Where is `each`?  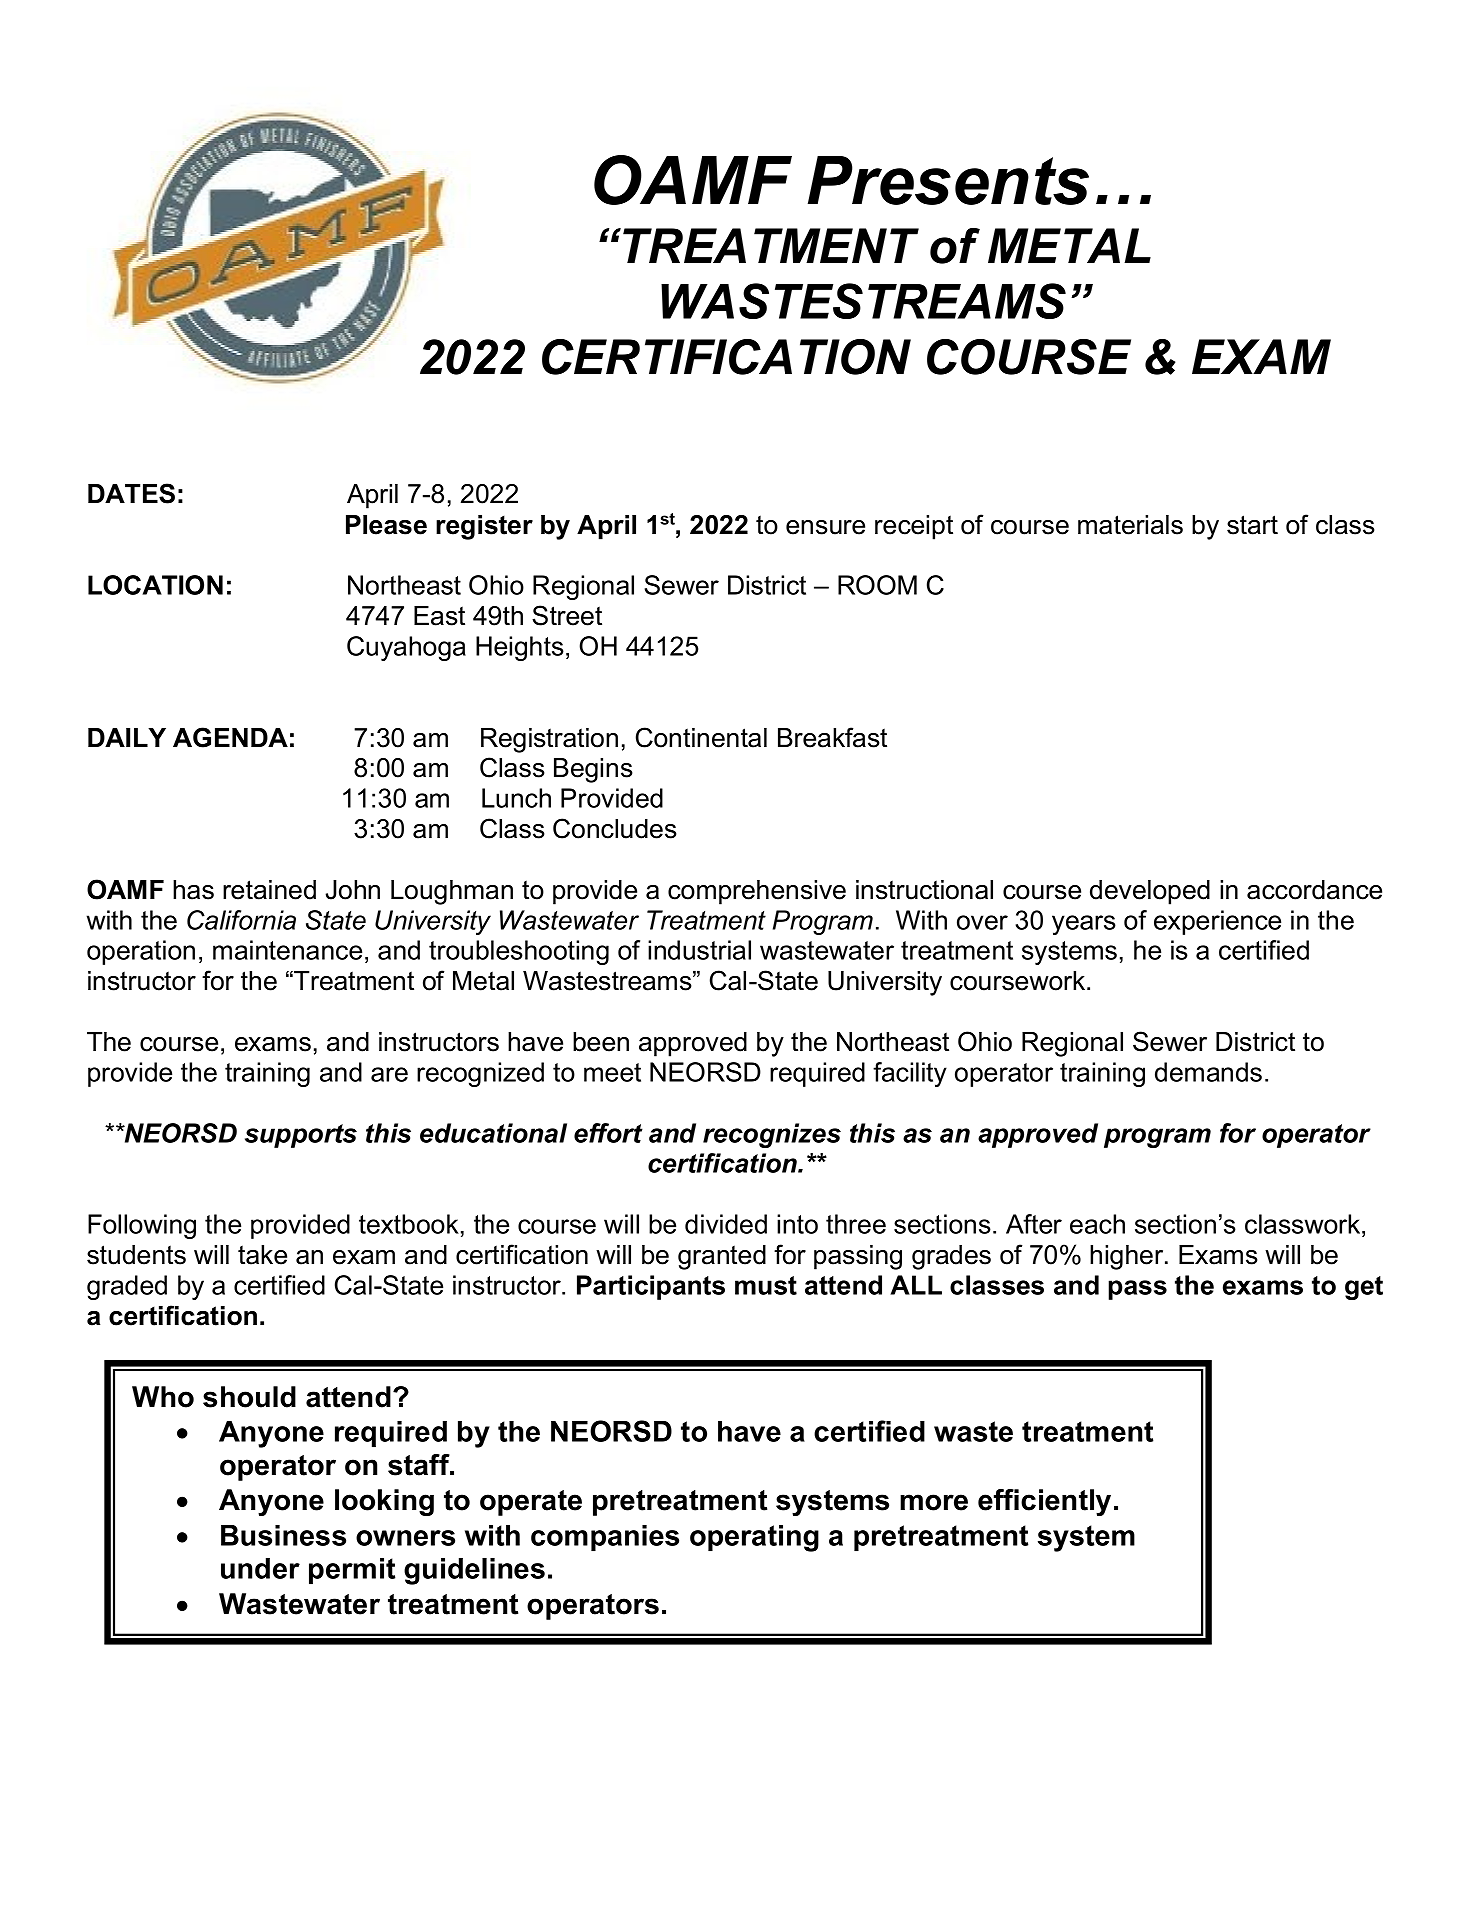
each is located at coordinates (1097, 1224).
